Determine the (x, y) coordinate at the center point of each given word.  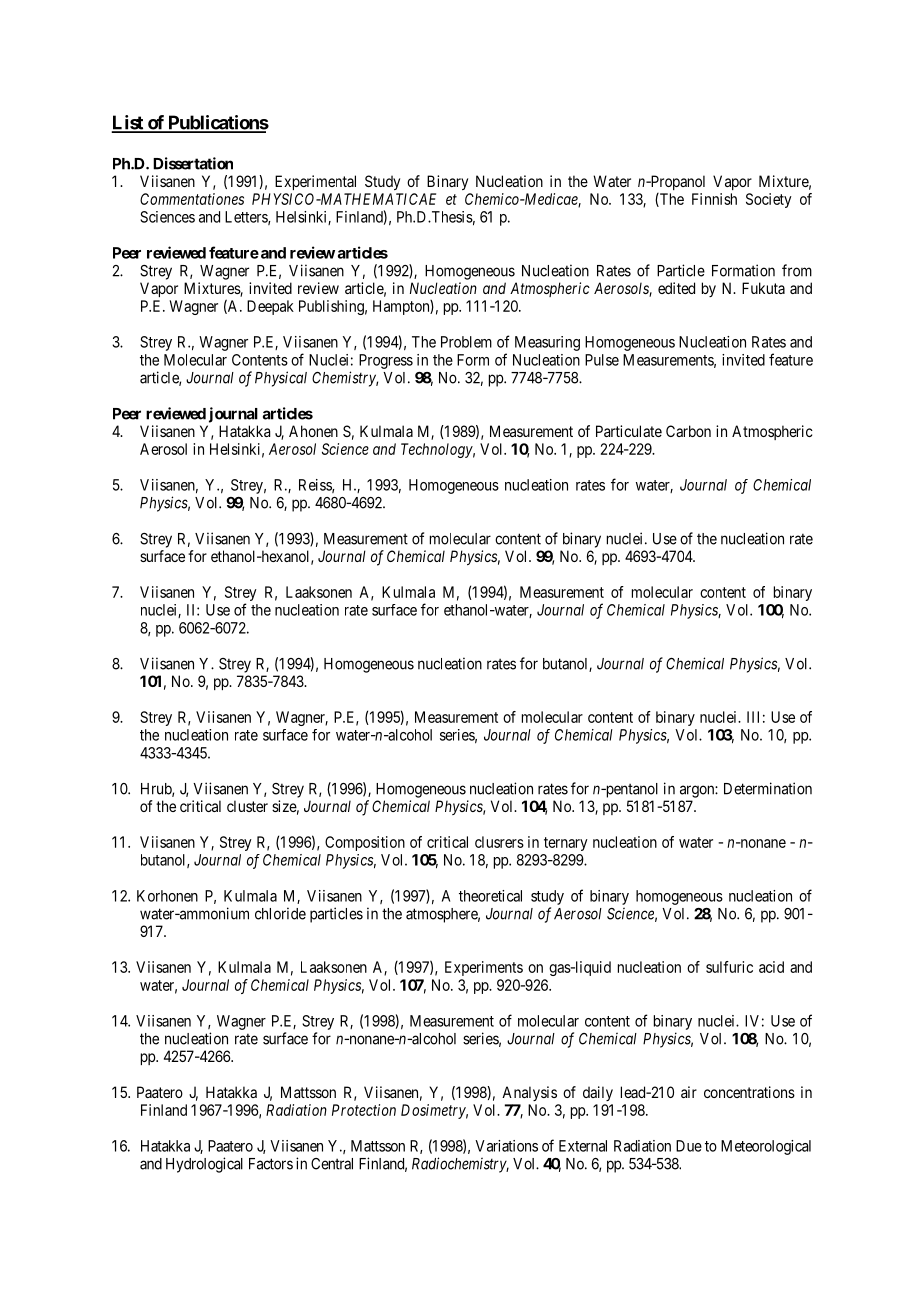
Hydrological (204, 1165)
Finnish (714, 199)
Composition (365, 843)
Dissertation (193, 163)
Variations (506, 1146)
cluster (247, 806)
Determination (768, 788)
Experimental (315, 182)
